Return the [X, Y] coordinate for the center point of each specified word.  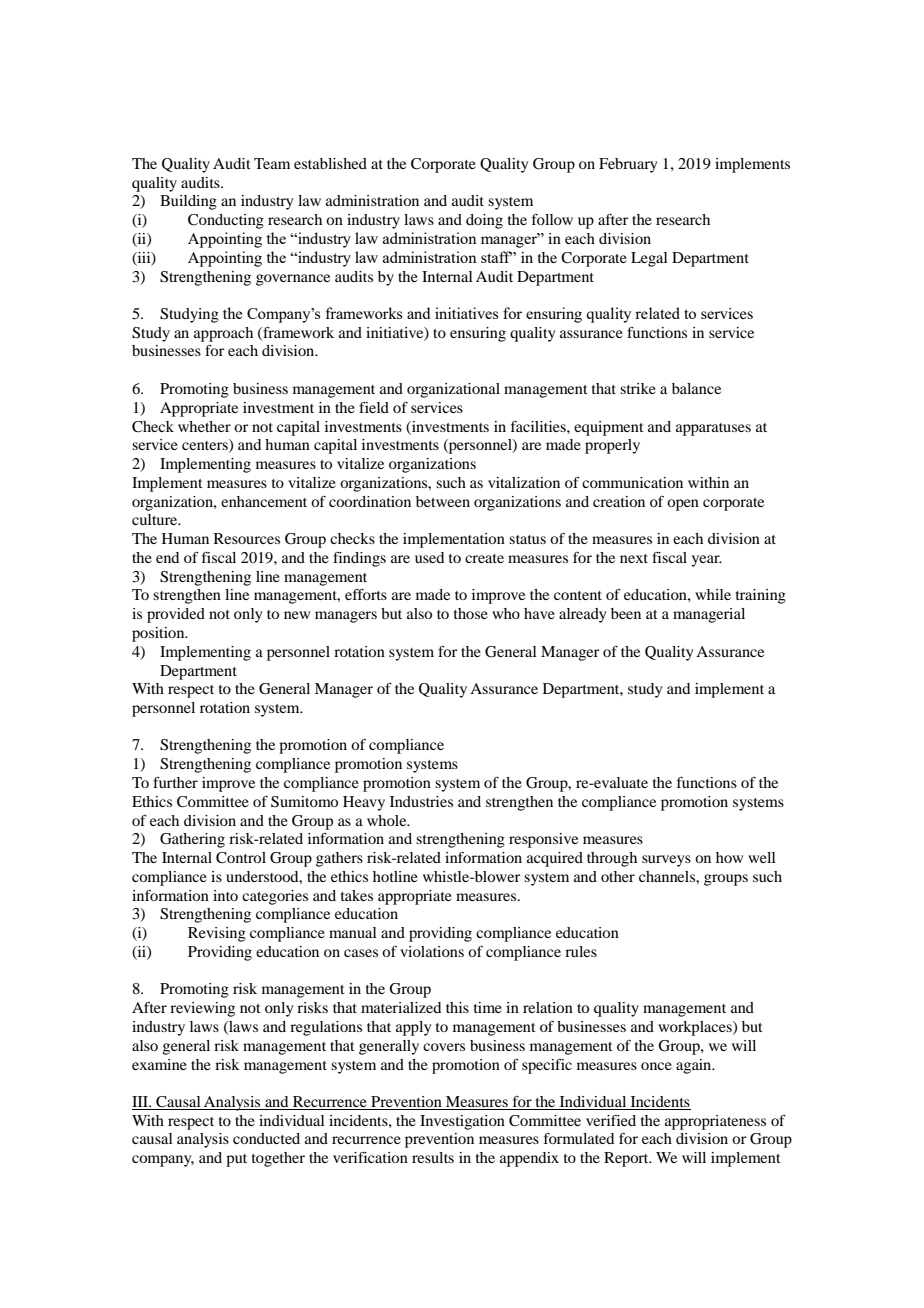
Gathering [192, 840]
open [683, 505]
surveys [666, 861]
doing [484, 221]
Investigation [462, 1122]
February [628, 165]
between [443, 501]
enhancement [264, 501]
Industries [421, 801]
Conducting [226, 221]
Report [627, 1159]
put [236, 1160]
